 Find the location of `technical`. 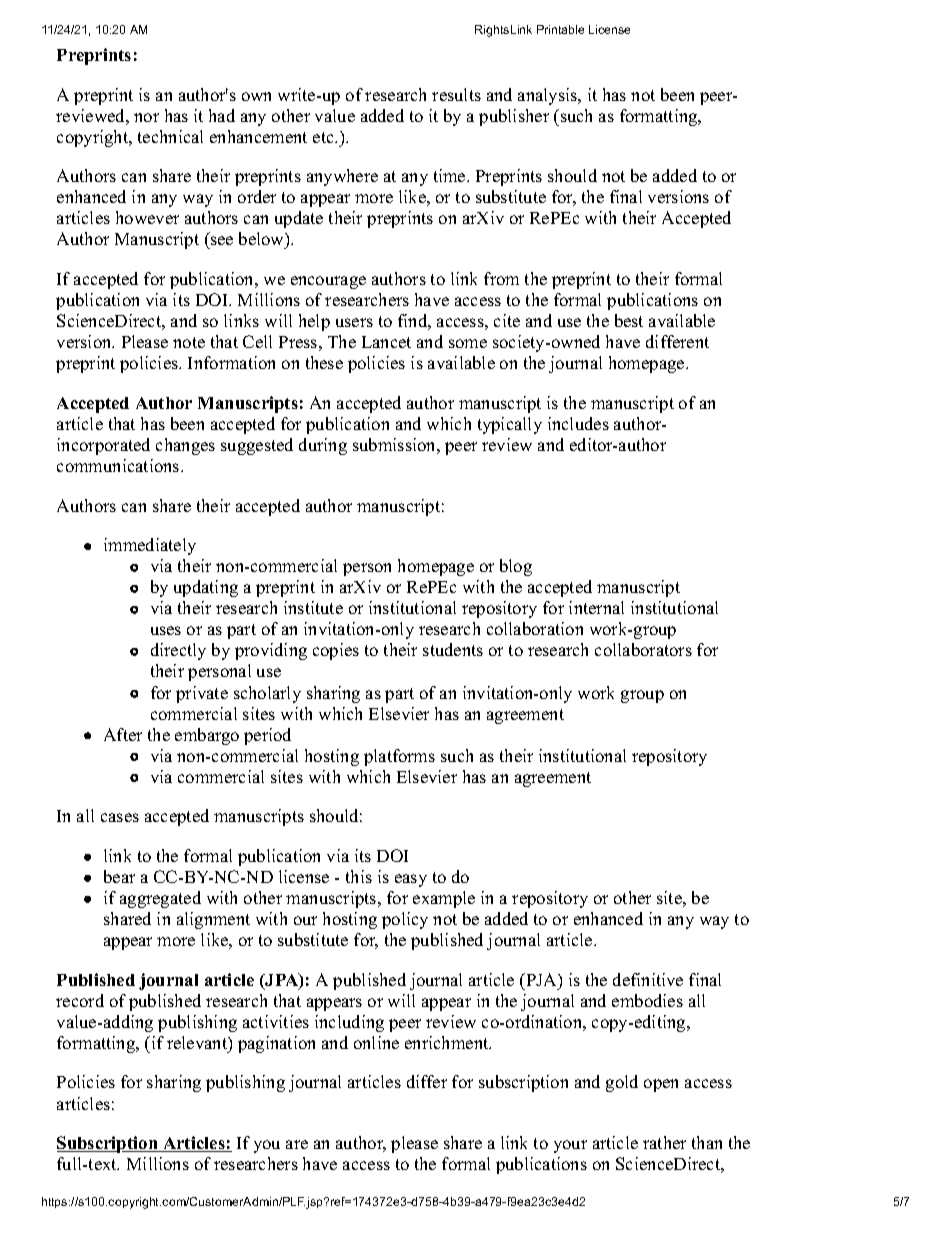

technical is located at coordinates (170, 136).
